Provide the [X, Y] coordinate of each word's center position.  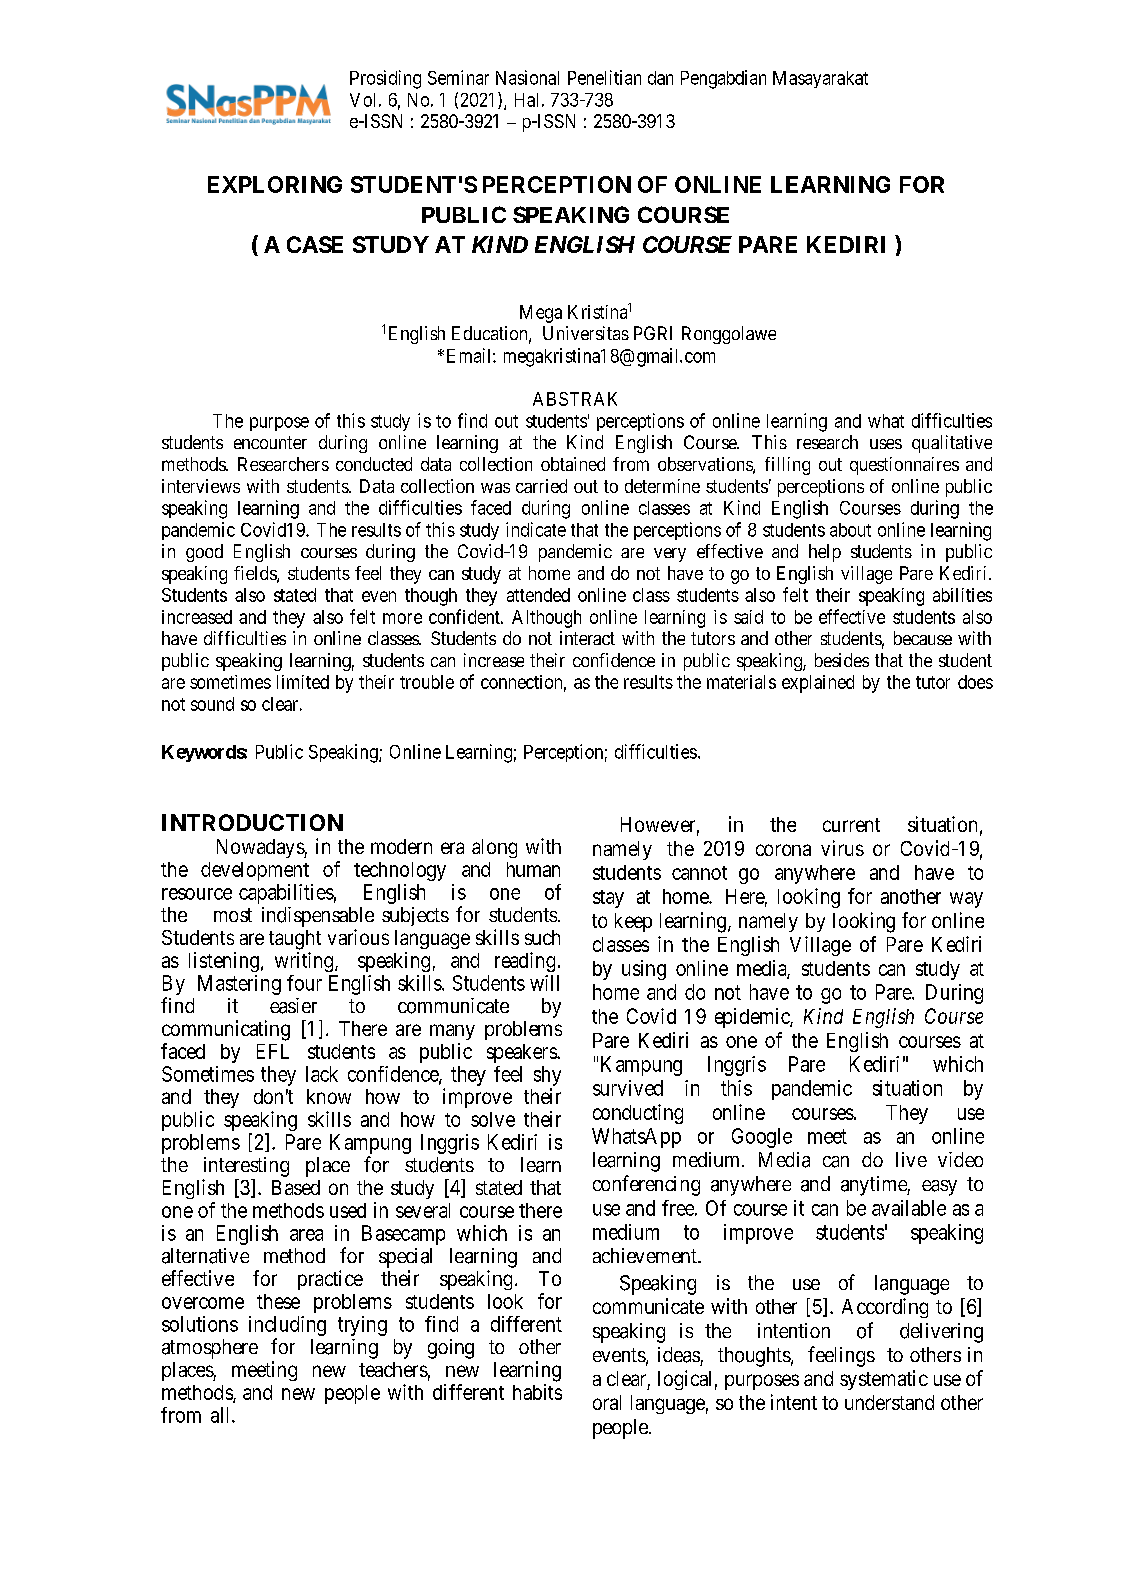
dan [660, 78]
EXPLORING [275, 184]
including [287, 1326]
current [851, 825]
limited [303, 682]
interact [587, 638]
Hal [526, 100]
